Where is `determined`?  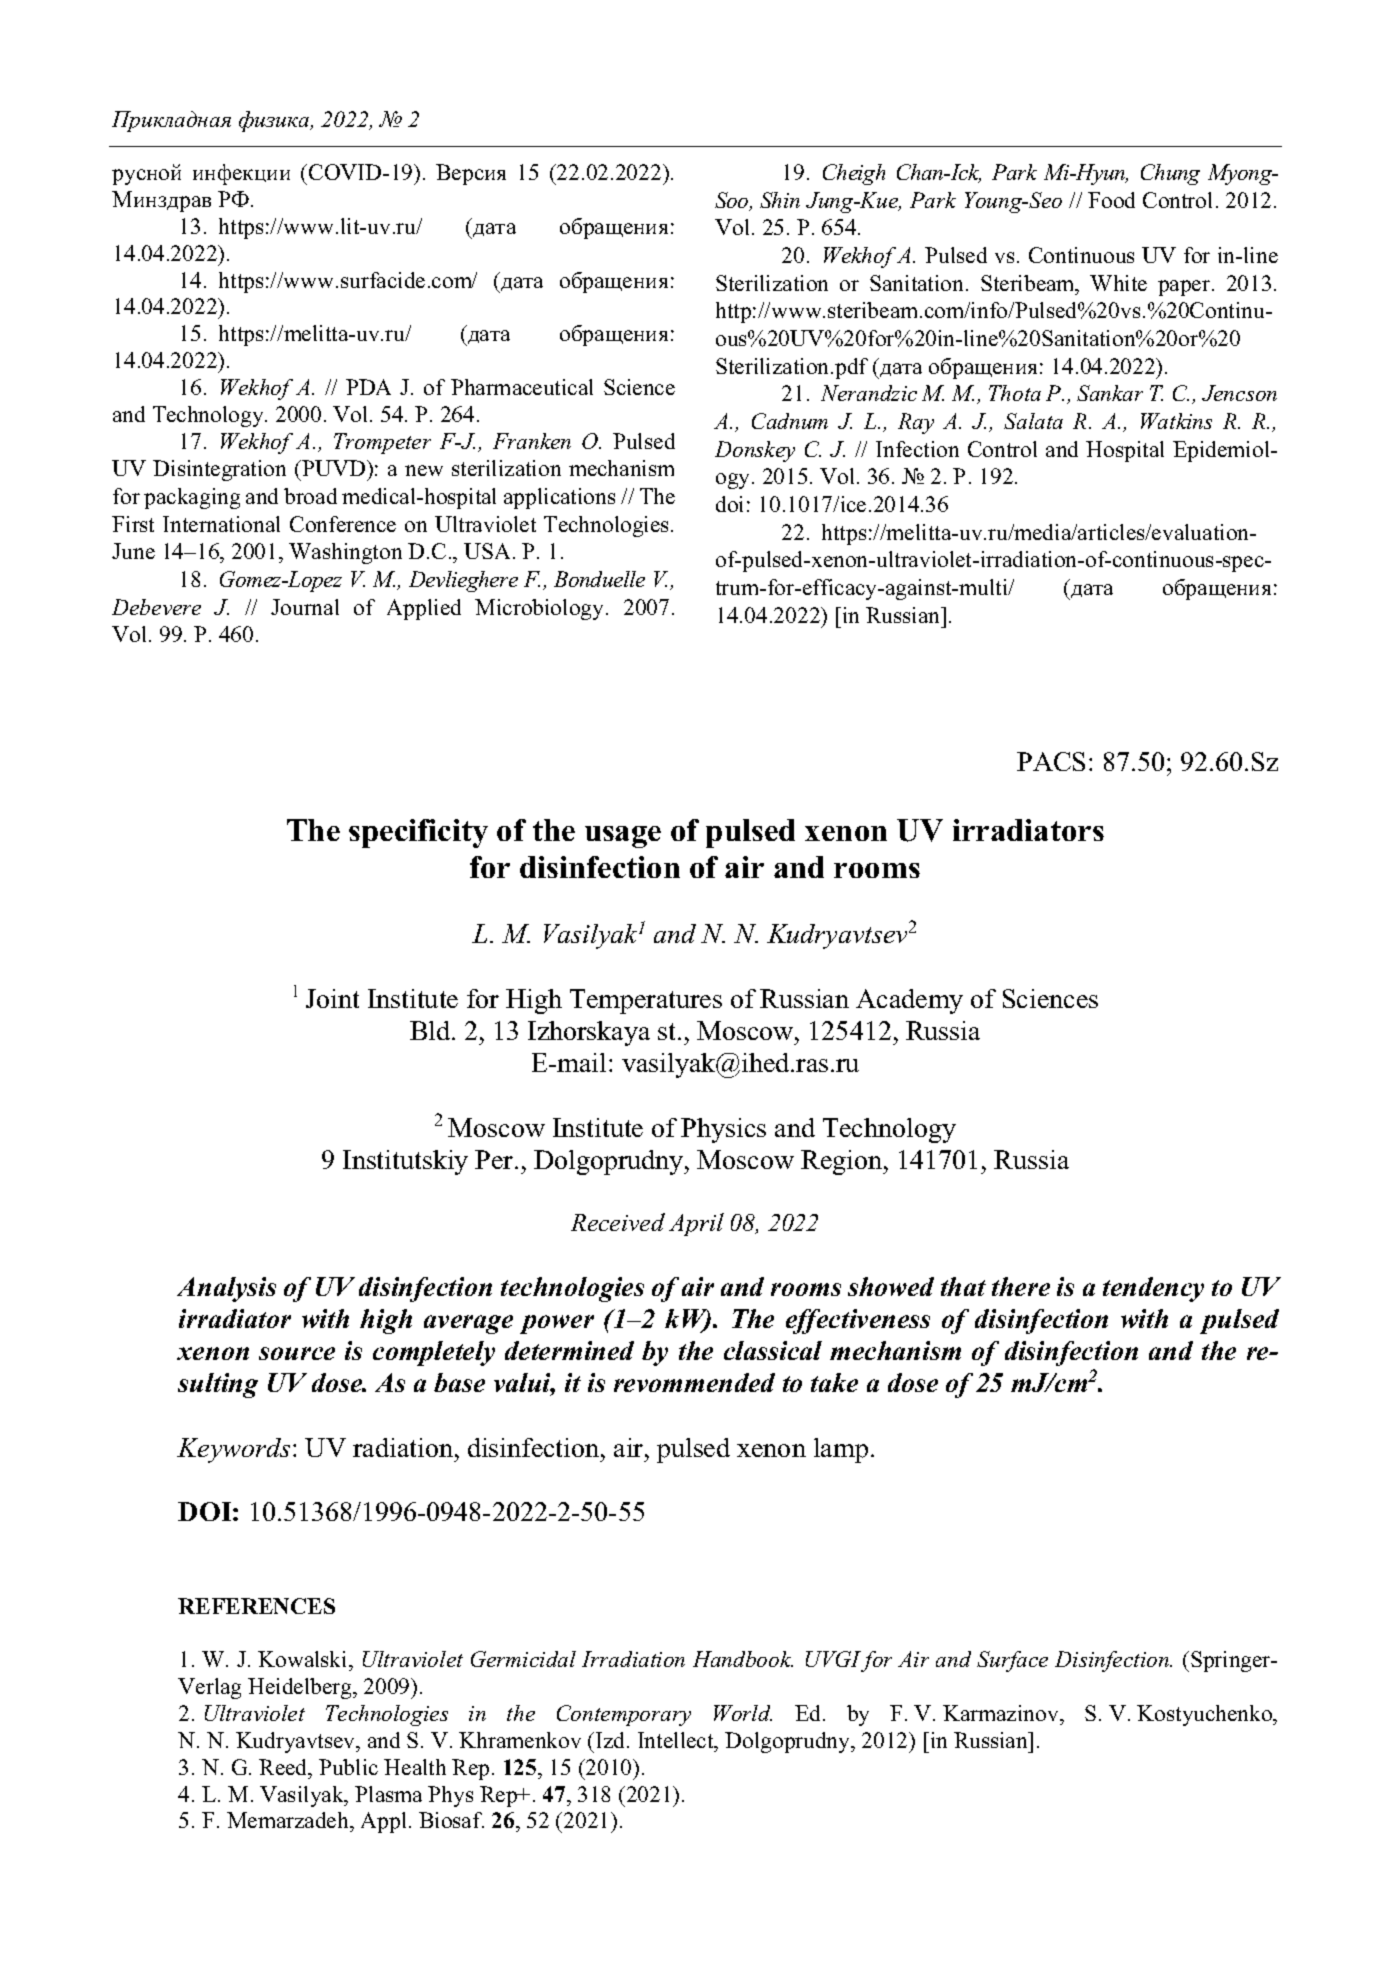
determined is located at coordinates (569, 1350).
